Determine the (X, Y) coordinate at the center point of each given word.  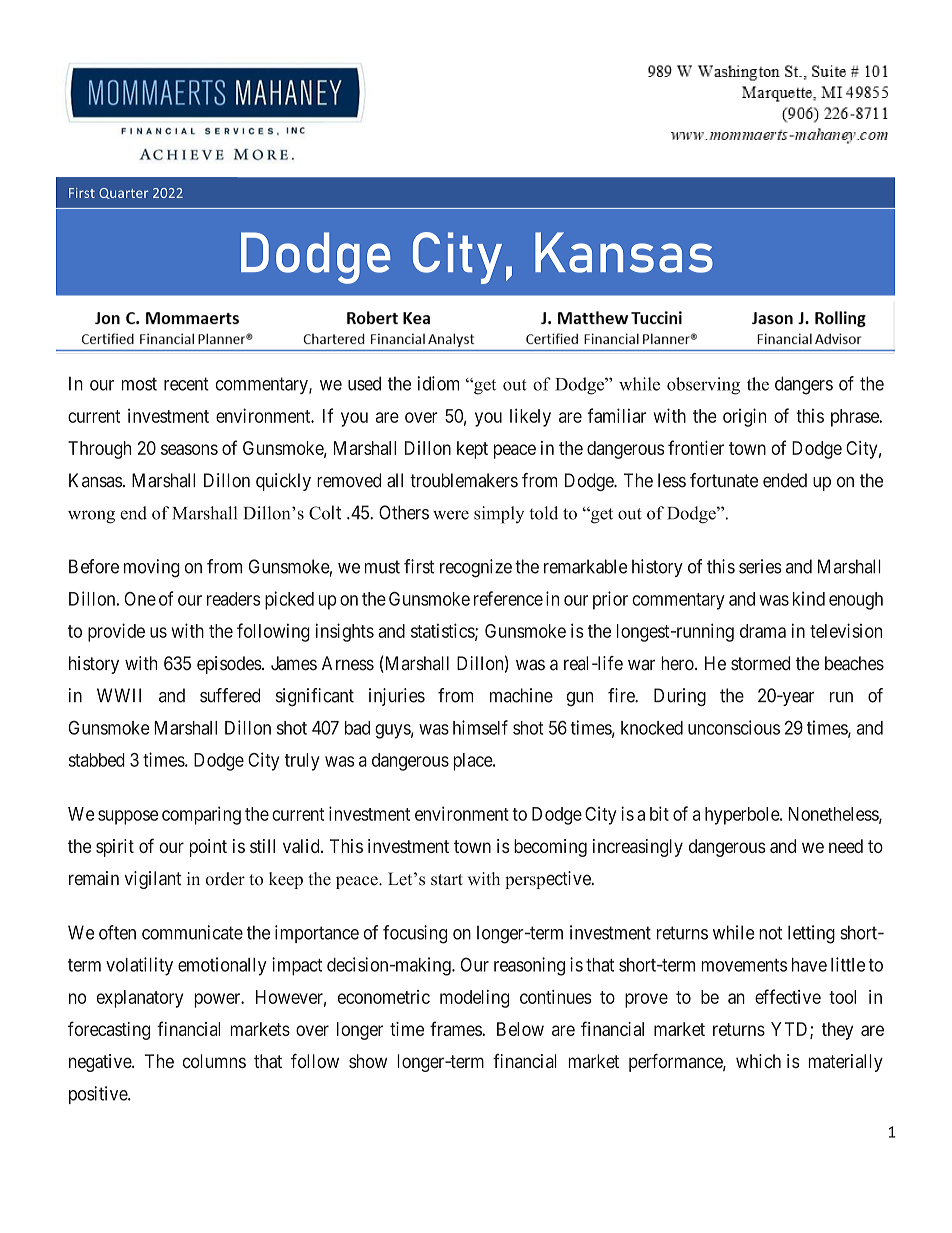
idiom (438, 383)
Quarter (123, 193)
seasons (189, 449)
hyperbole (743, 816)
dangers (804, 385)
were (451, 515)
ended (785, 480)
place (473, 762)
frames (456, 1028)
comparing (201, 815)
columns (214, 1061)
